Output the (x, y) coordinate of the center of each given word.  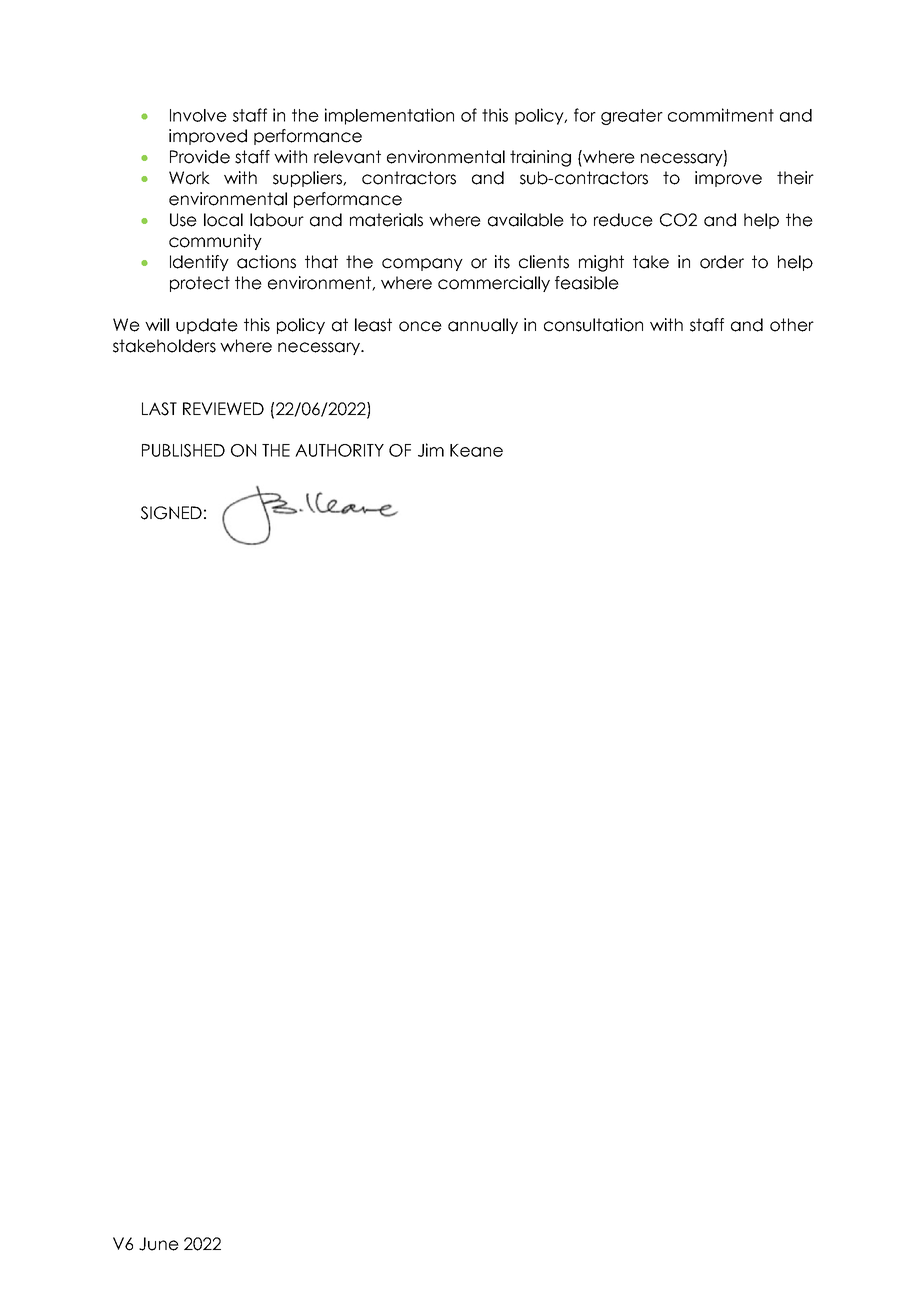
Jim (431, 450)
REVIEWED (223, 408)
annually (483, 326)
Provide (200, 157)
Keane (476, 450)
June (159, 1244)
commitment (721, 115)
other (792, 325)
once (420, 326)
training (540, 158)
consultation (593, 325)
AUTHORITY (339, 450)
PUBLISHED (183, 450)
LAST (159, 409)
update (207, 326)
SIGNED (171, 513)
